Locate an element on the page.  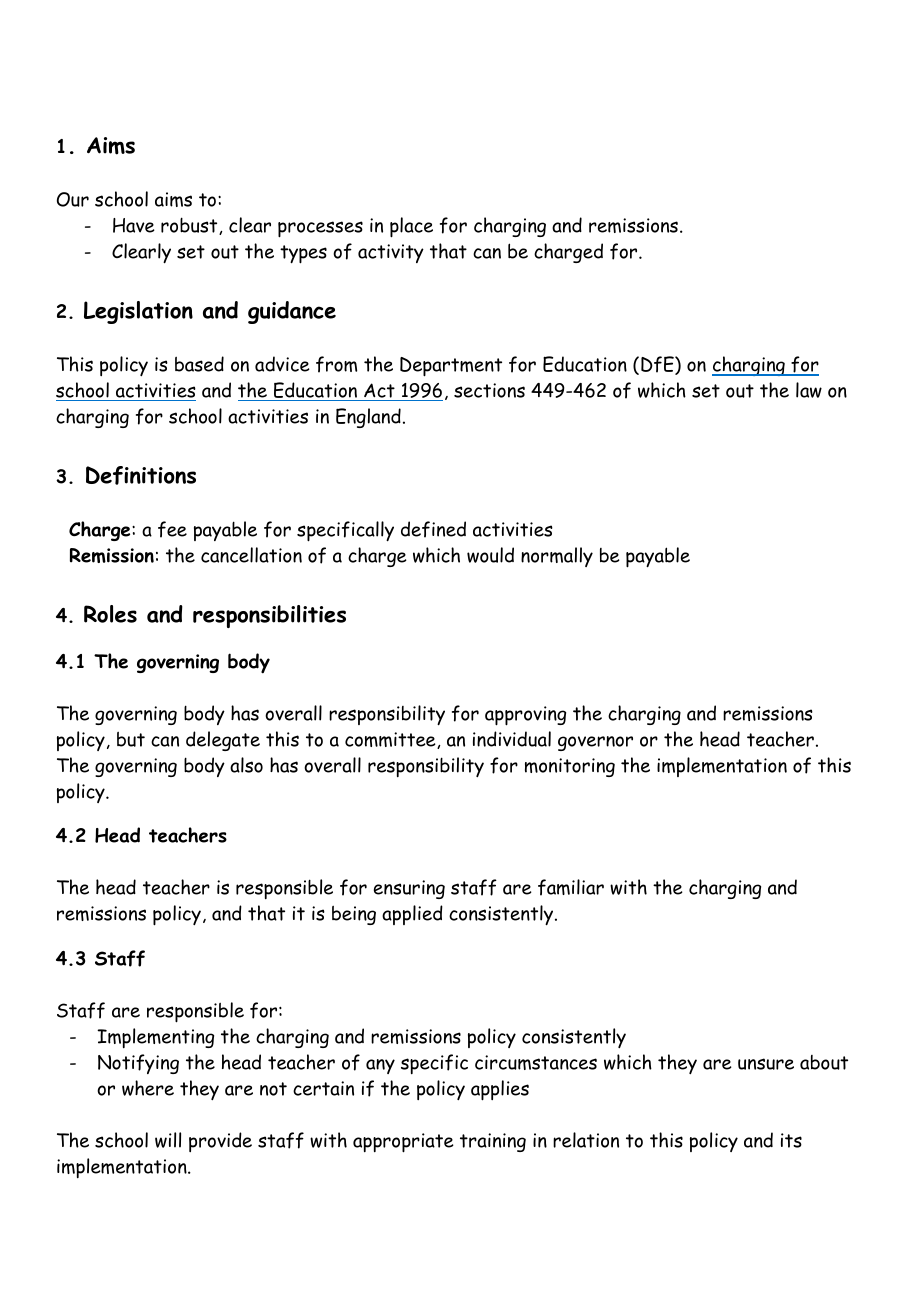
training is located at coordinates (493, 1142).
